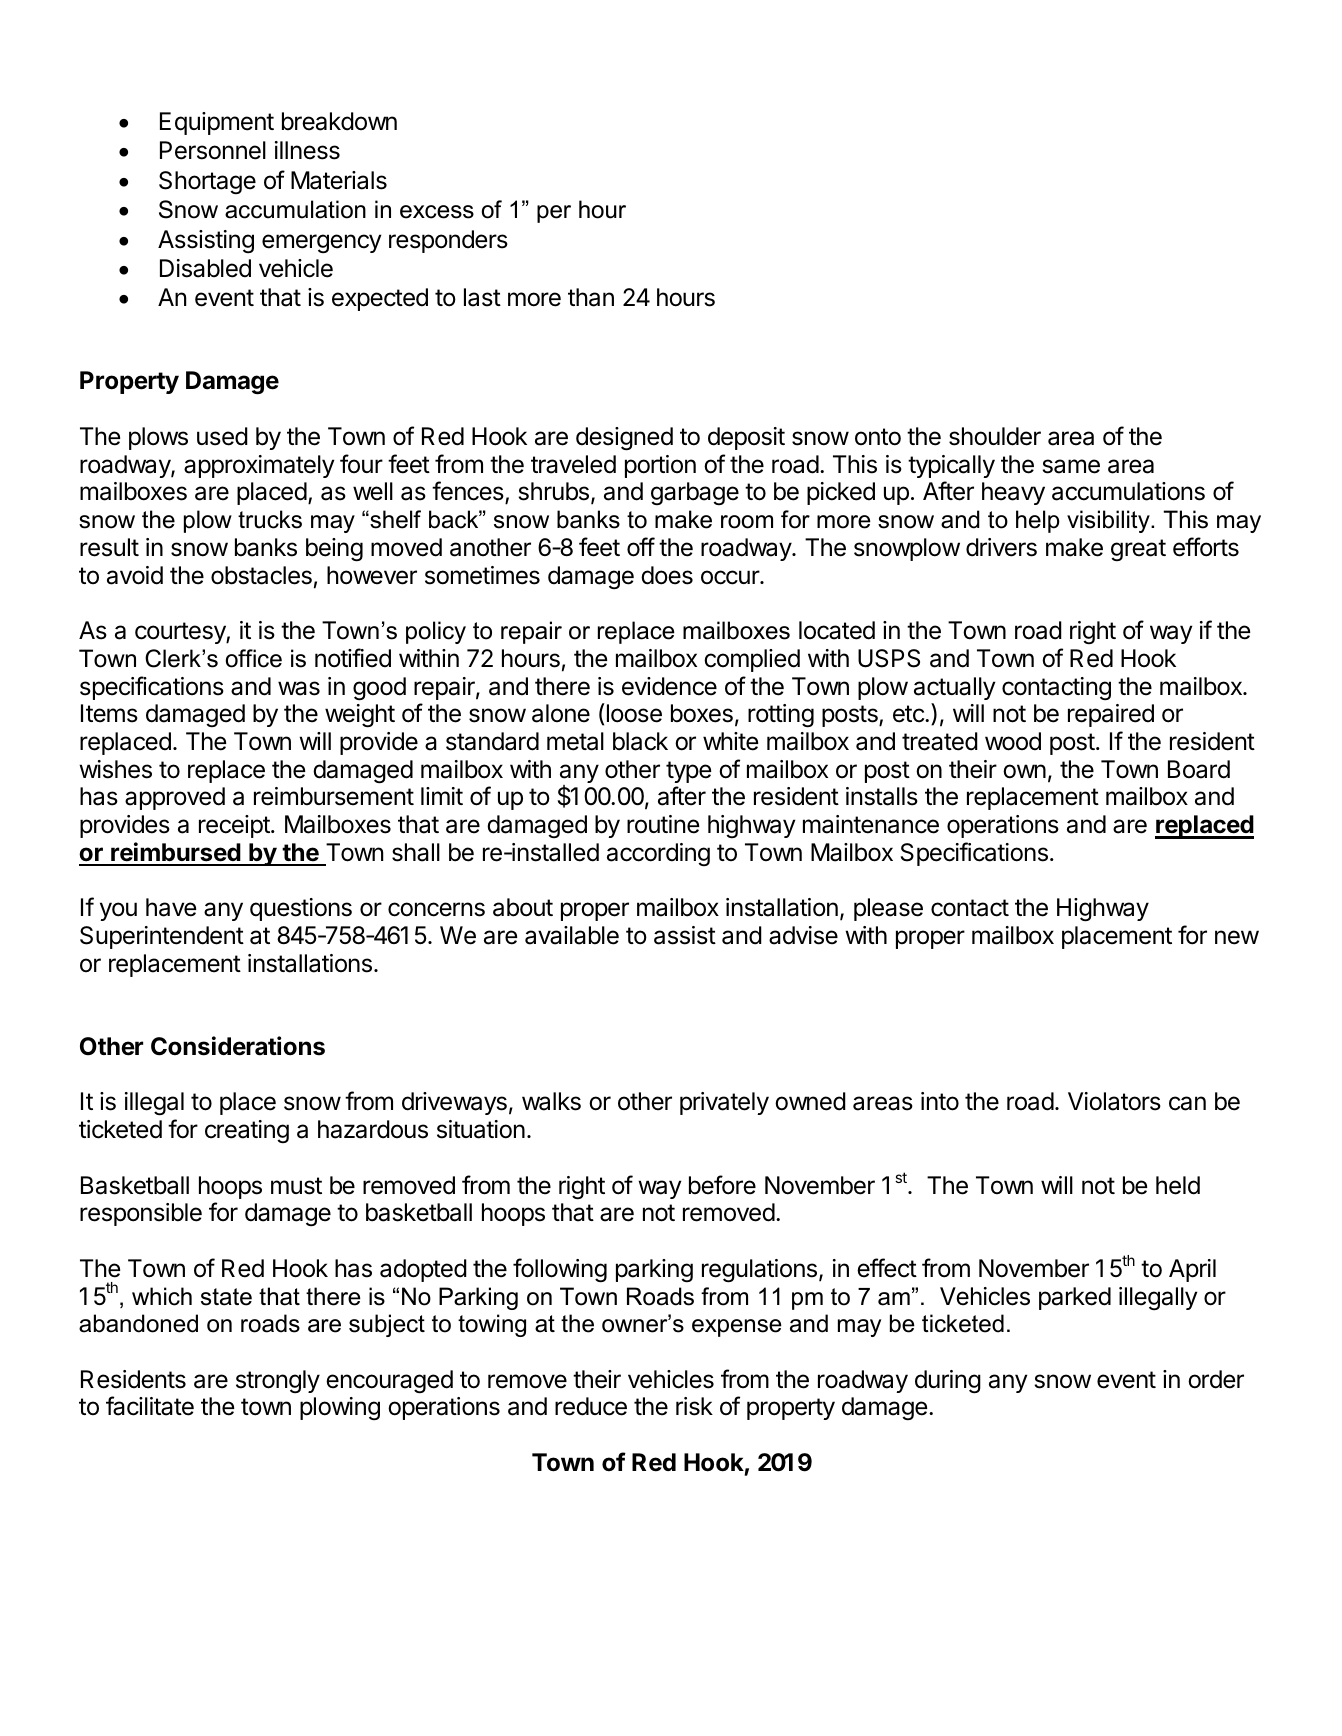 The image size is (1342, 1736). I want to click on risk, so click(694, 1406).
